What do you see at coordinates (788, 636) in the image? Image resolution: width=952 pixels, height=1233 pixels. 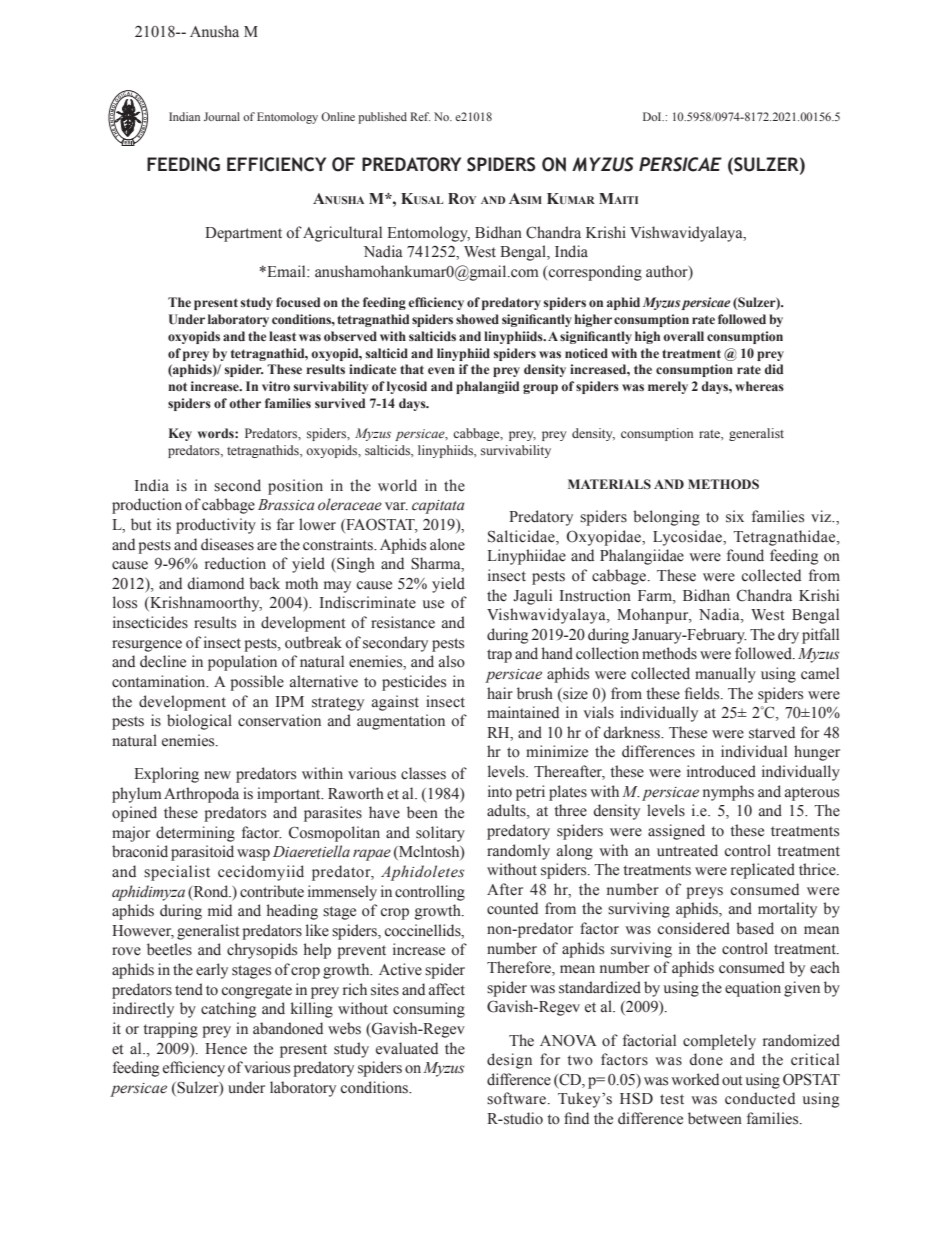 I see `dry` at bounding box center [788, 636].
